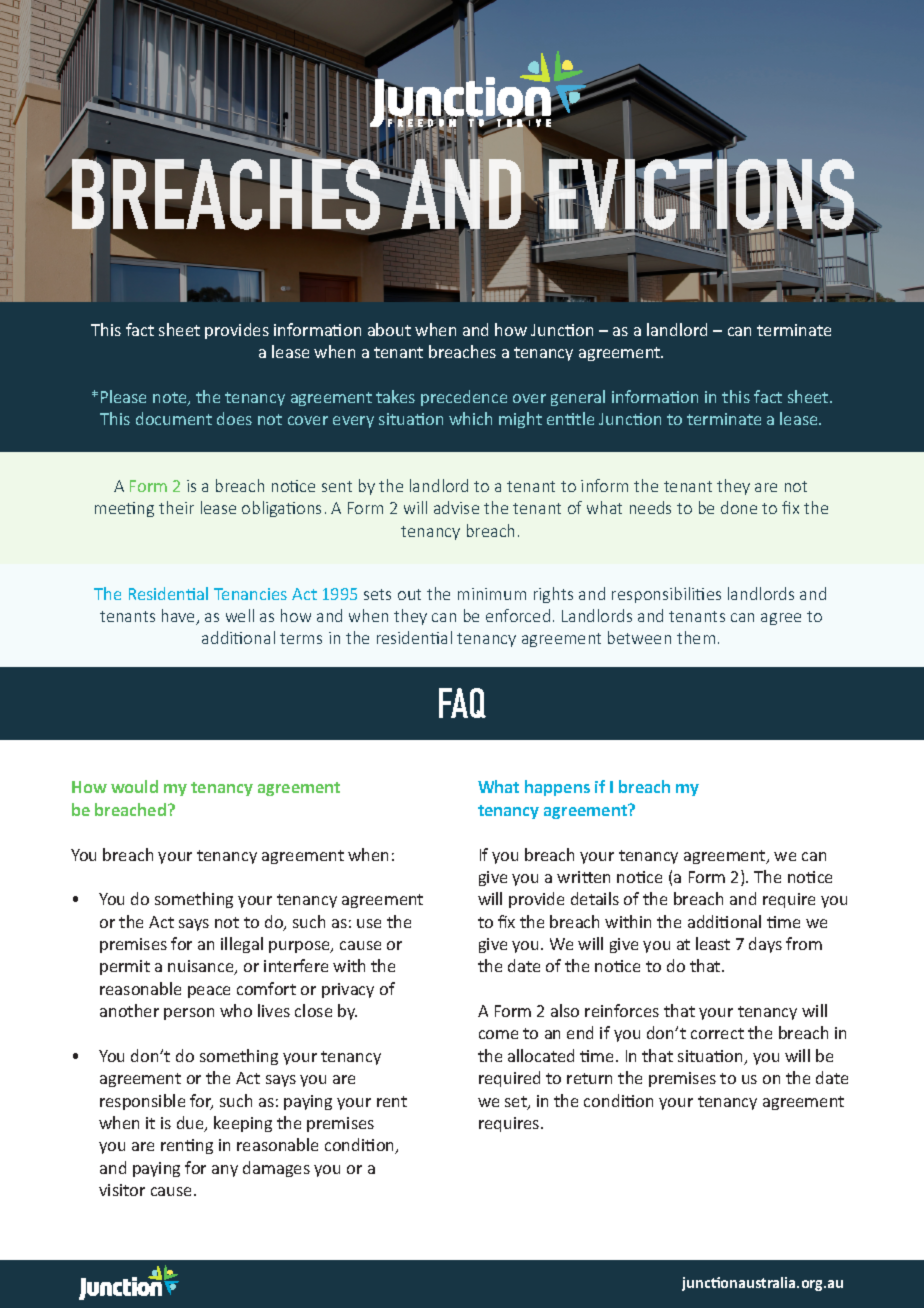 The image size is (924, 1308). What do you see at coordinates (134, 786) in the image?
I see `would` at bounding box center [134, 786].
